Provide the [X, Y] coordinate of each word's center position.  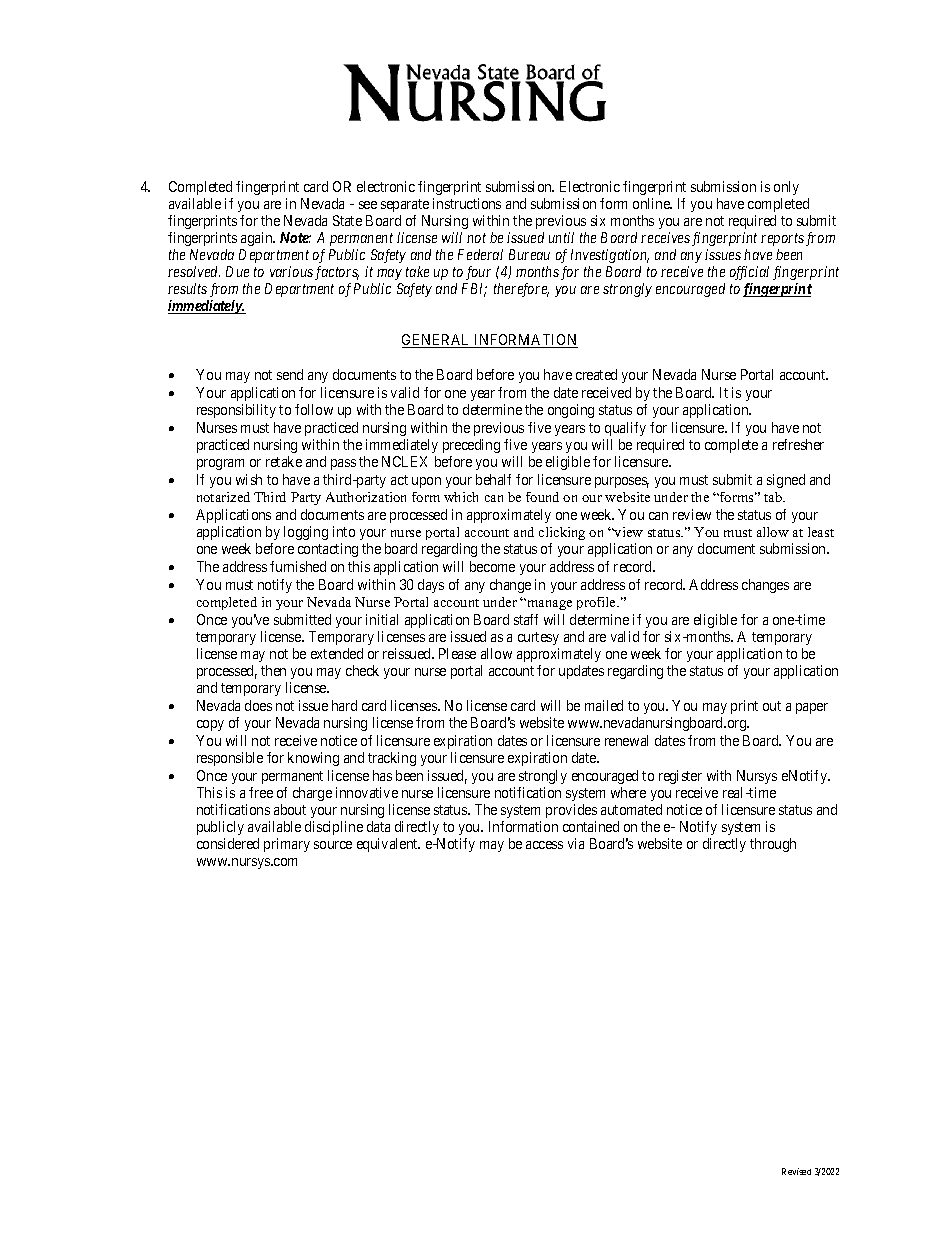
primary [287, 845]
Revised [796, 1171]
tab [774, 497]
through [773, 845]
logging [306, 533]
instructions [467, 203]
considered [228, 843]
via [576, 843]
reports [782, 239]
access [544, 845]
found [542, 497]
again [258, 239]
